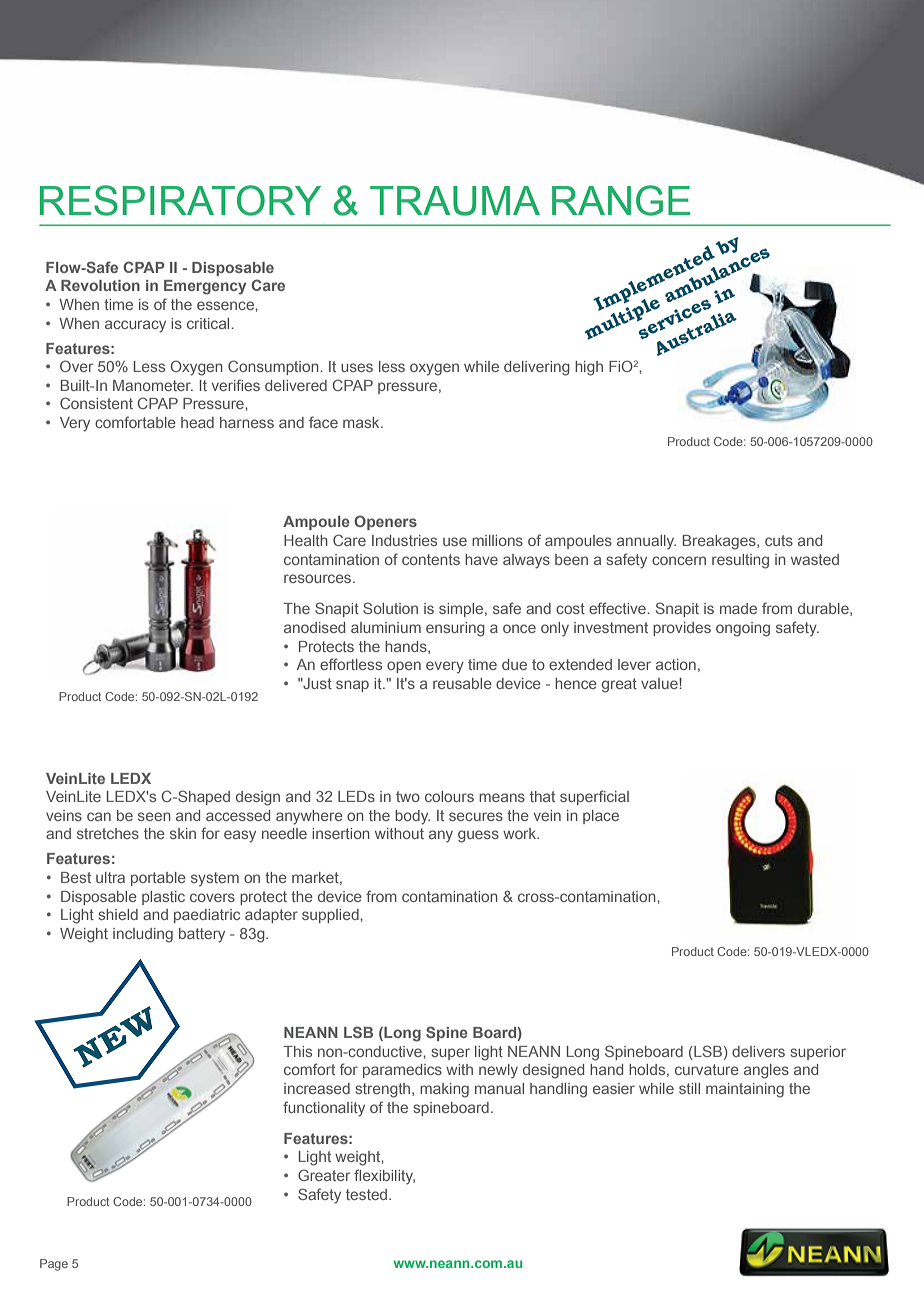  I want to click on resulting, so click(740, 561).
